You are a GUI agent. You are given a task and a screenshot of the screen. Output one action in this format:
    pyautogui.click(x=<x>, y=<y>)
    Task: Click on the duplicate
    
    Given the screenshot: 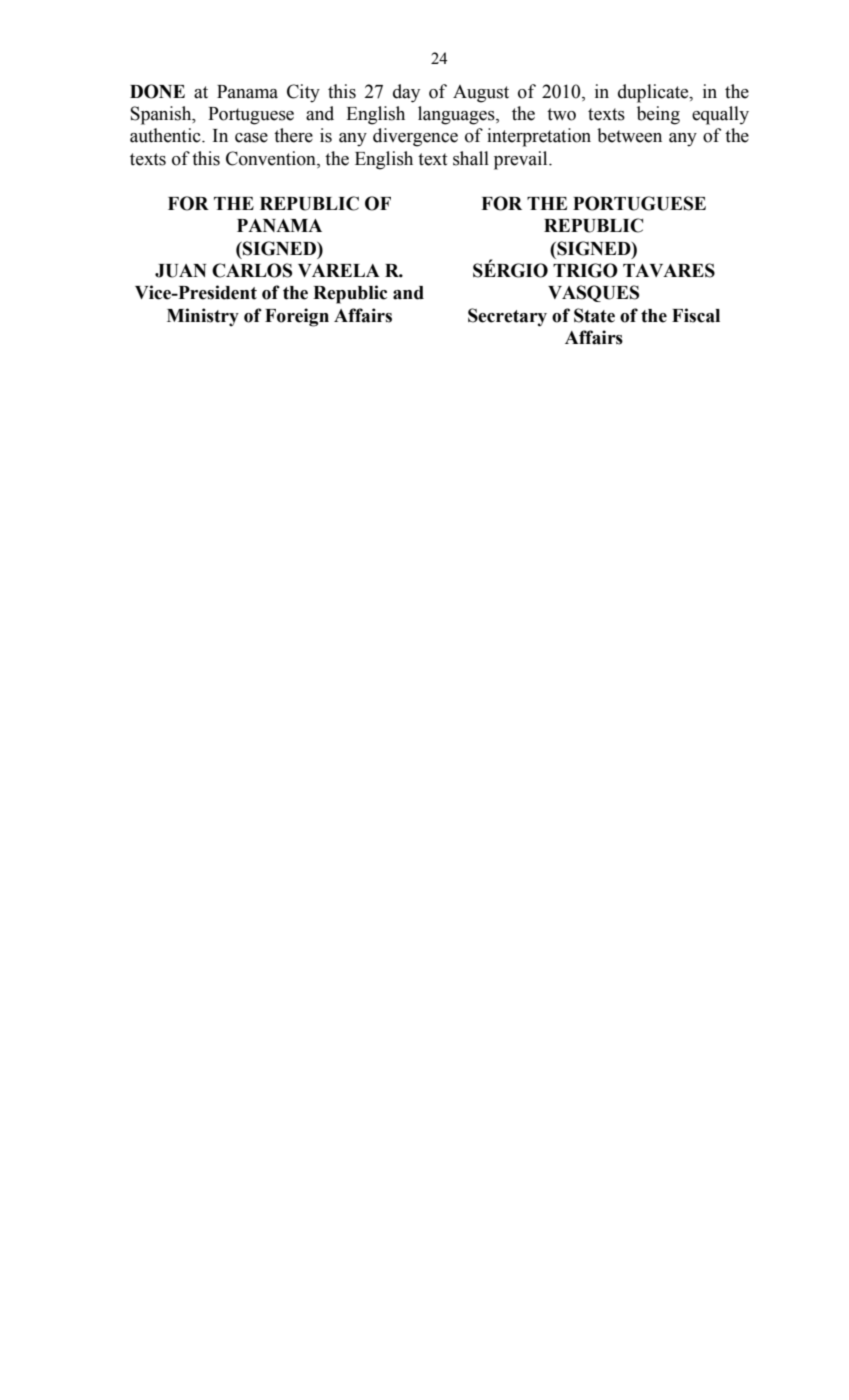 What is the action you would take?
    pyautogui.click(x=654, y=93)
